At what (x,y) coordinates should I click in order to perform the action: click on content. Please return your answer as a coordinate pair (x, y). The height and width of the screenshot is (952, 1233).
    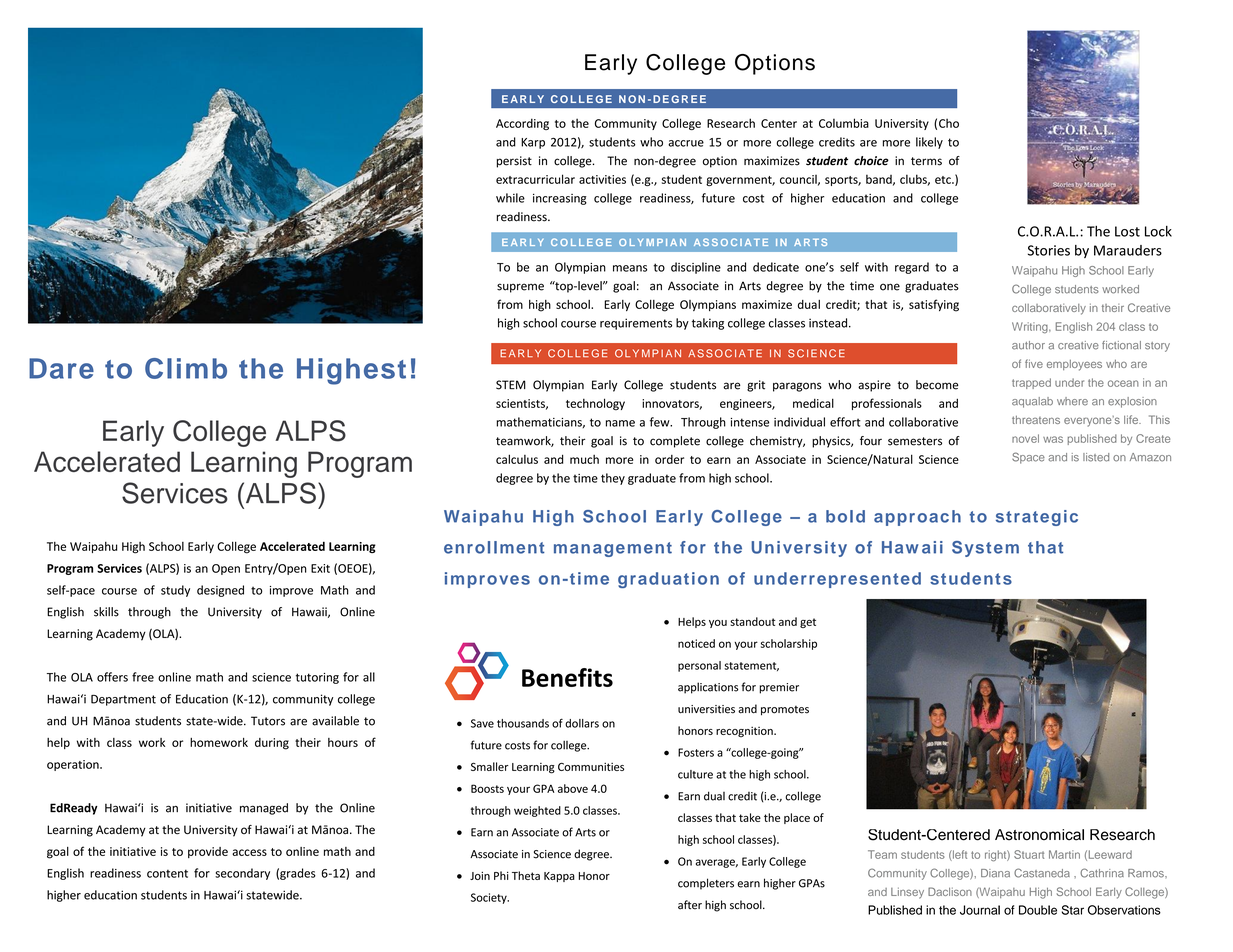
    Looking at the image, I should click on (167, 873).
